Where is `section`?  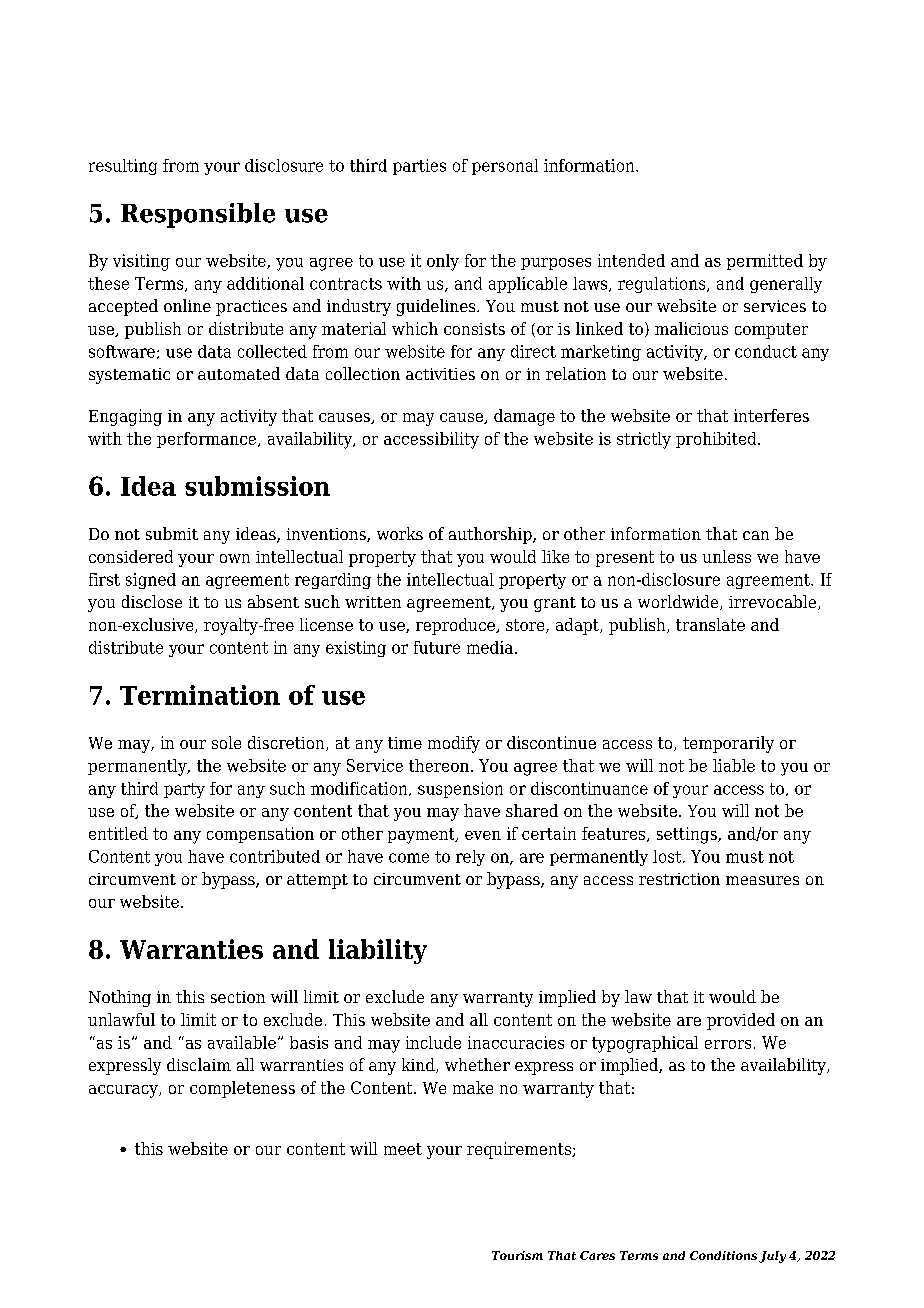
section is located at coordinates (238, 997).
